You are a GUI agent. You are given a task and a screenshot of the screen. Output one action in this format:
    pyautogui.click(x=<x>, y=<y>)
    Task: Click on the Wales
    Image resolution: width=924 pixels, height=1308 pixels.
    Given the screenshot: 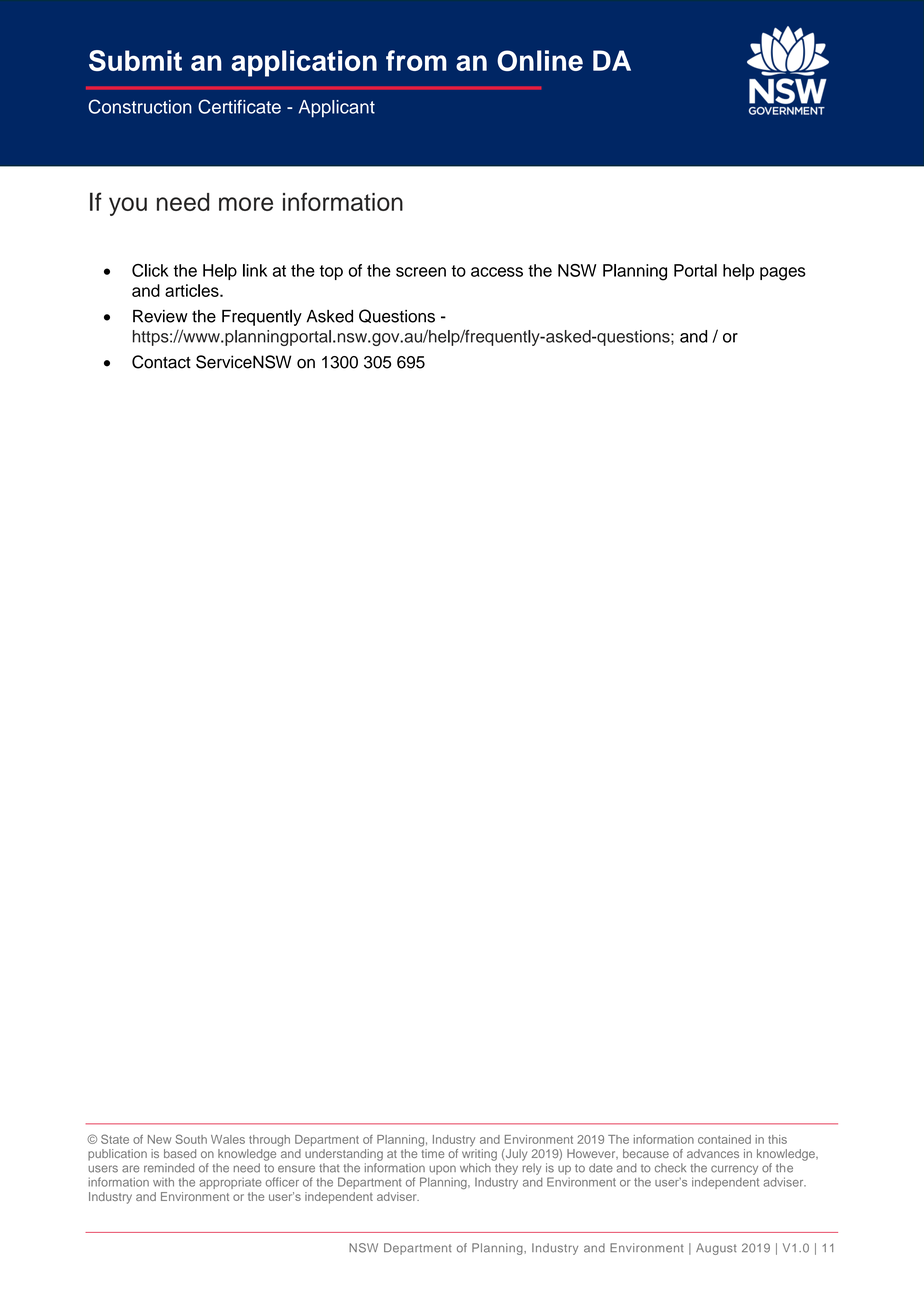 What is the action you would take?
    pyautogui.click(x=228, y=1139)
